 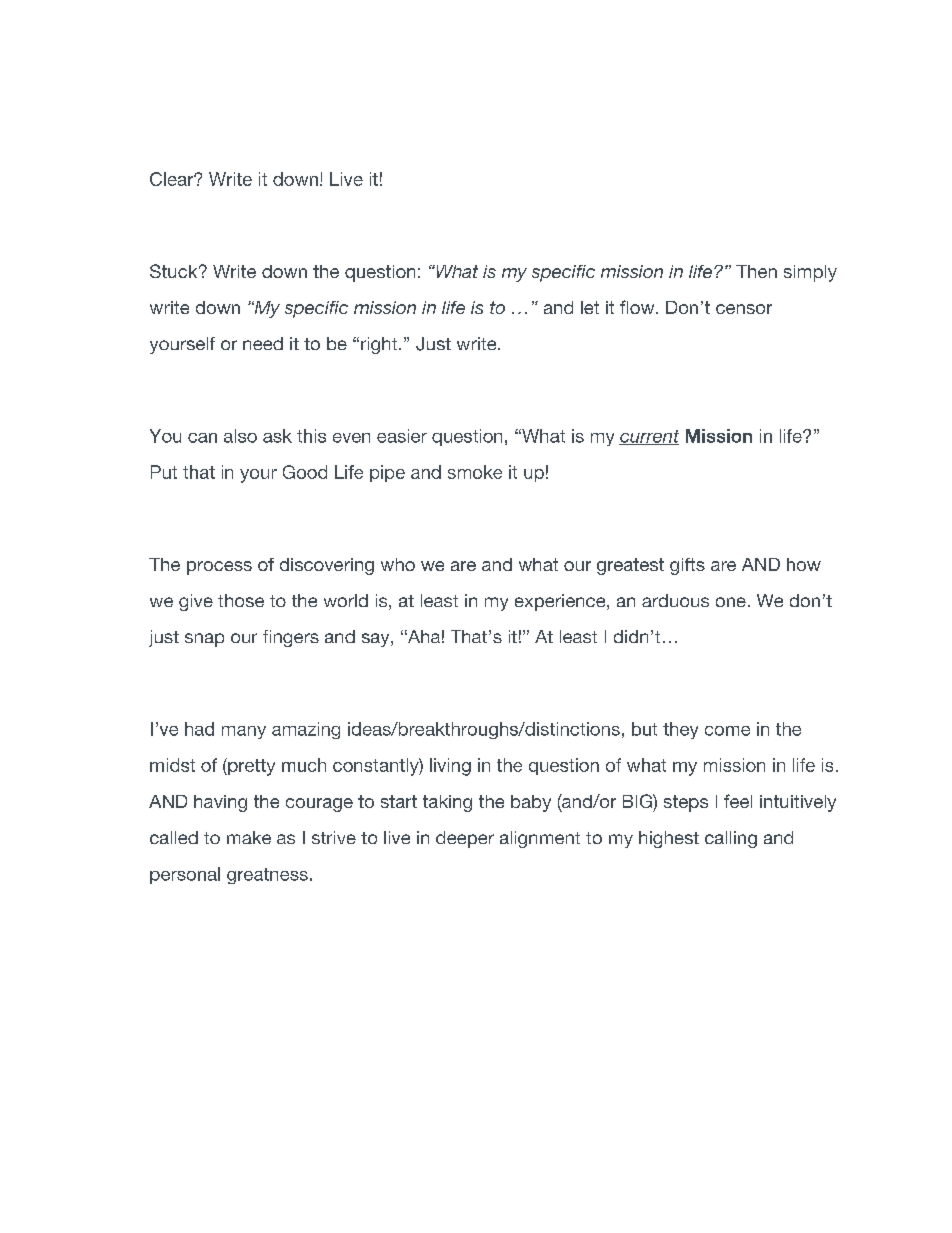 I want to click on come, so click(x=727, y=731).
